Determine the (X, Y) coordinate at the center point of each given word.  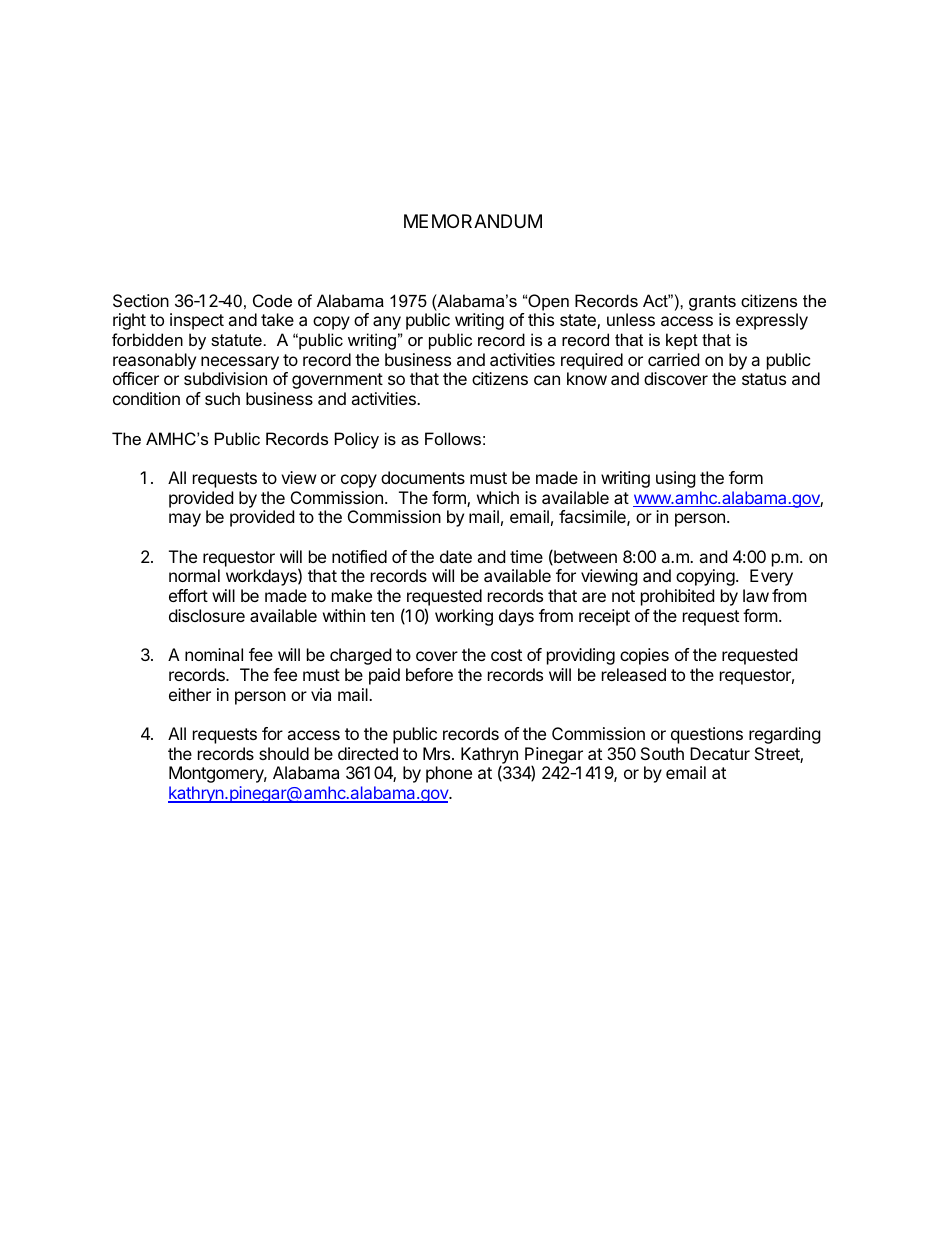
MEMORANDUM (473, 221)
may (185, 520)
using (676, 479)
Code (272, 300)
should (284, 753)
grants (712, 303)
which (498, 497)
